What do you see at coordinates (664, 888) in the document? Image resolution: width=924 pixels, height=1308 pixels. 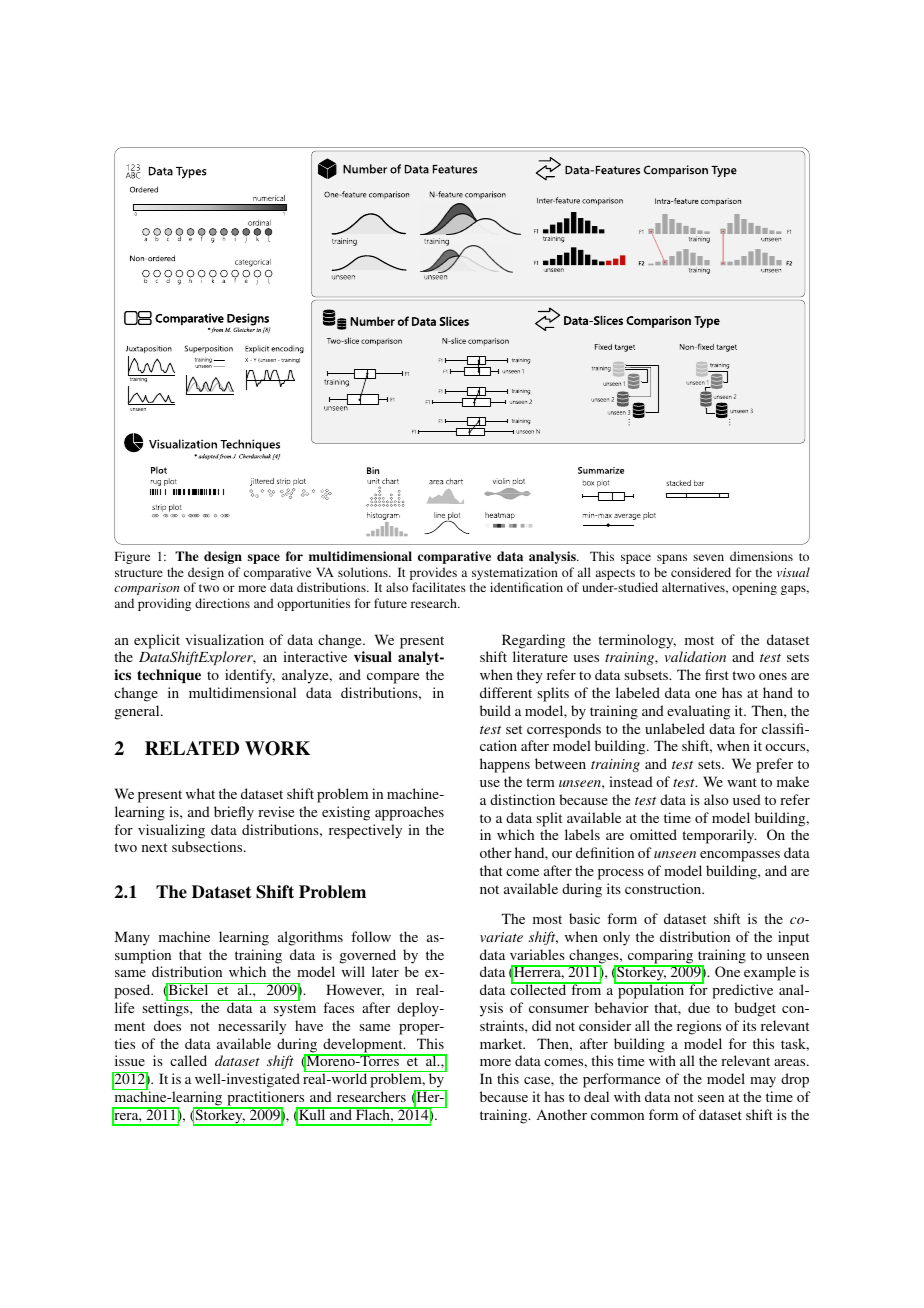 I see `construction` at bounding box center [664, 888].
